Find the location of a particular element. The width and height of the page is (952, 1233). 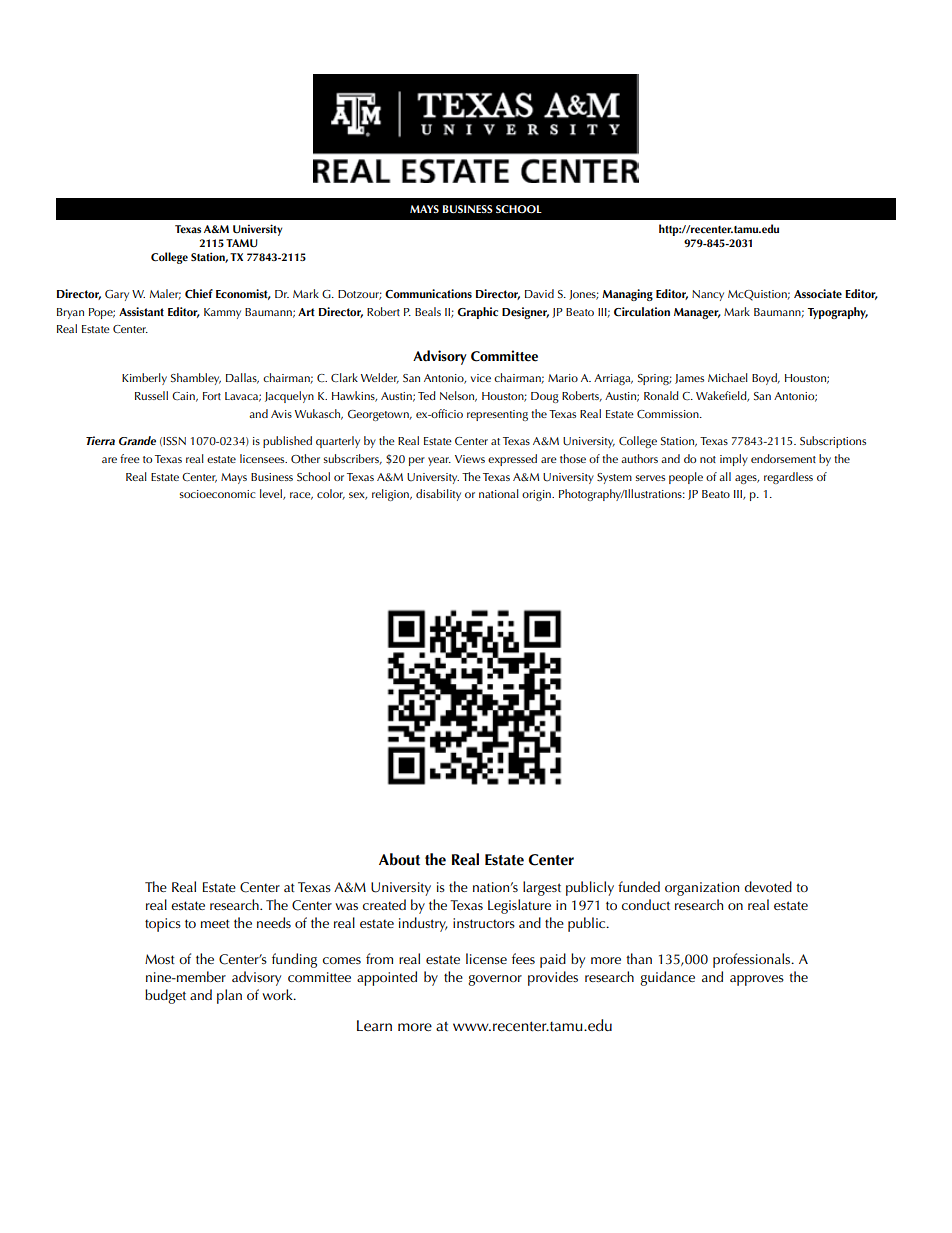

topics is located at coordinates (163, 925).
